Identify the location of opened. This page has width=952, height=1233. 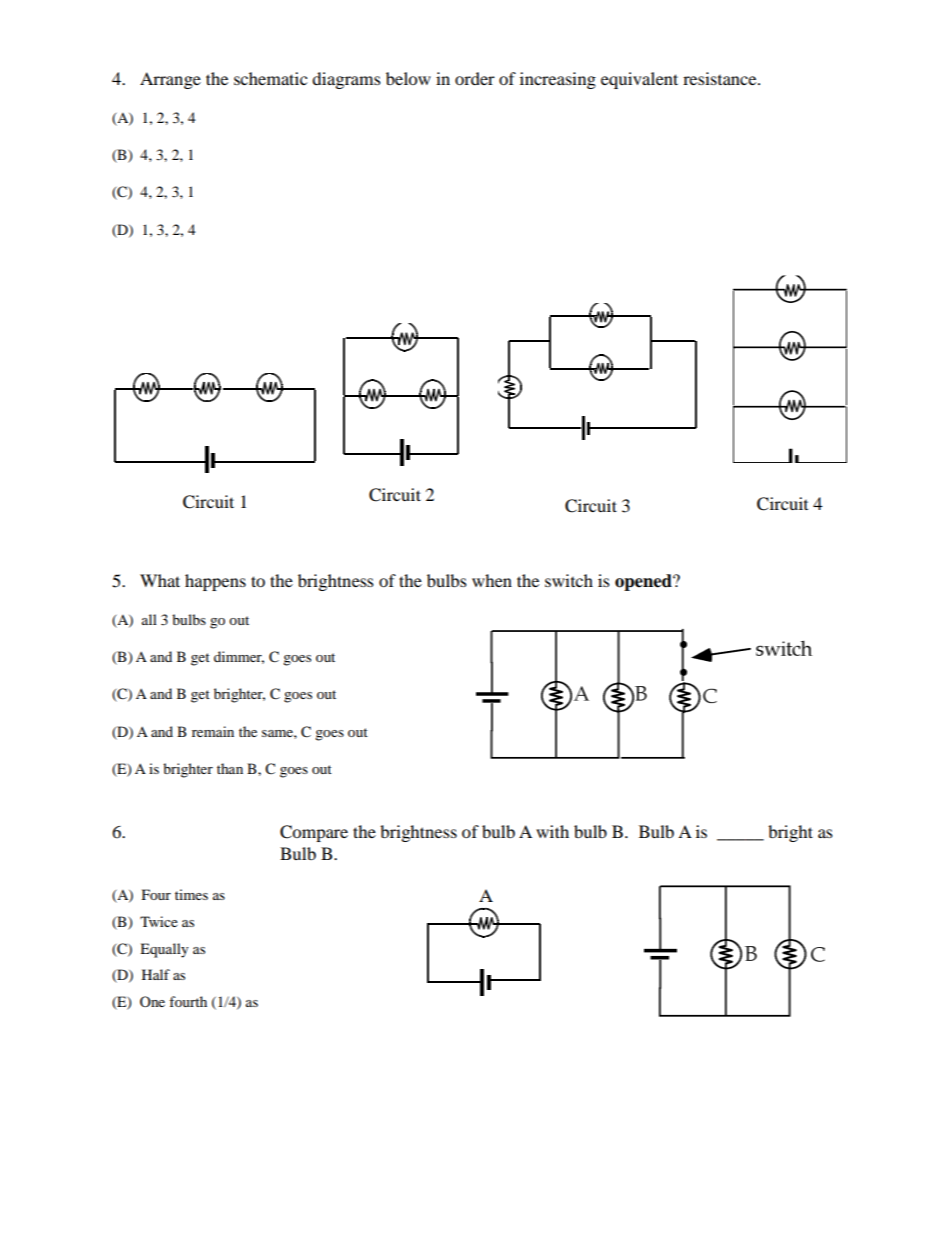
(644, 582).
